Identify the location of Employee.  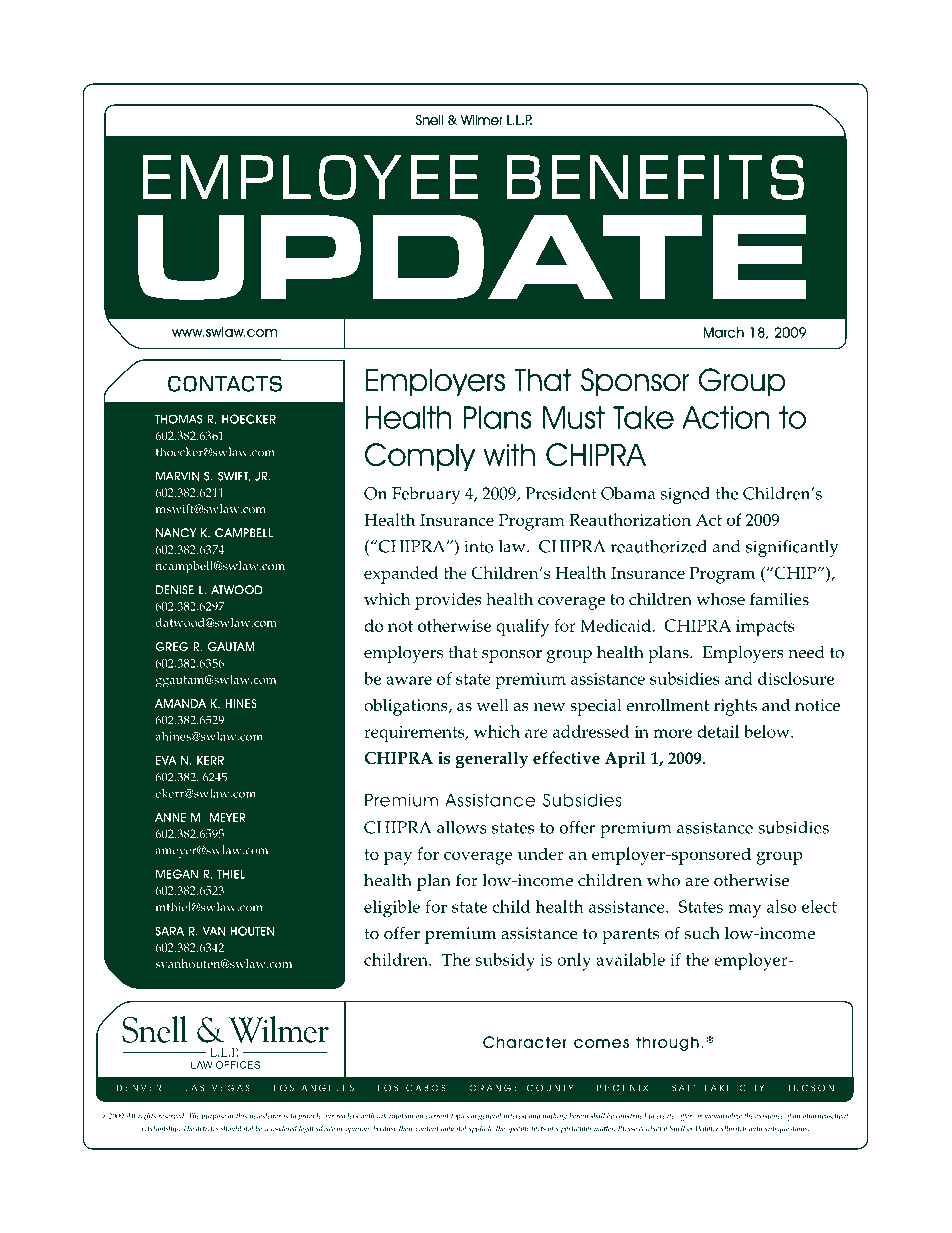
(310, 177).
